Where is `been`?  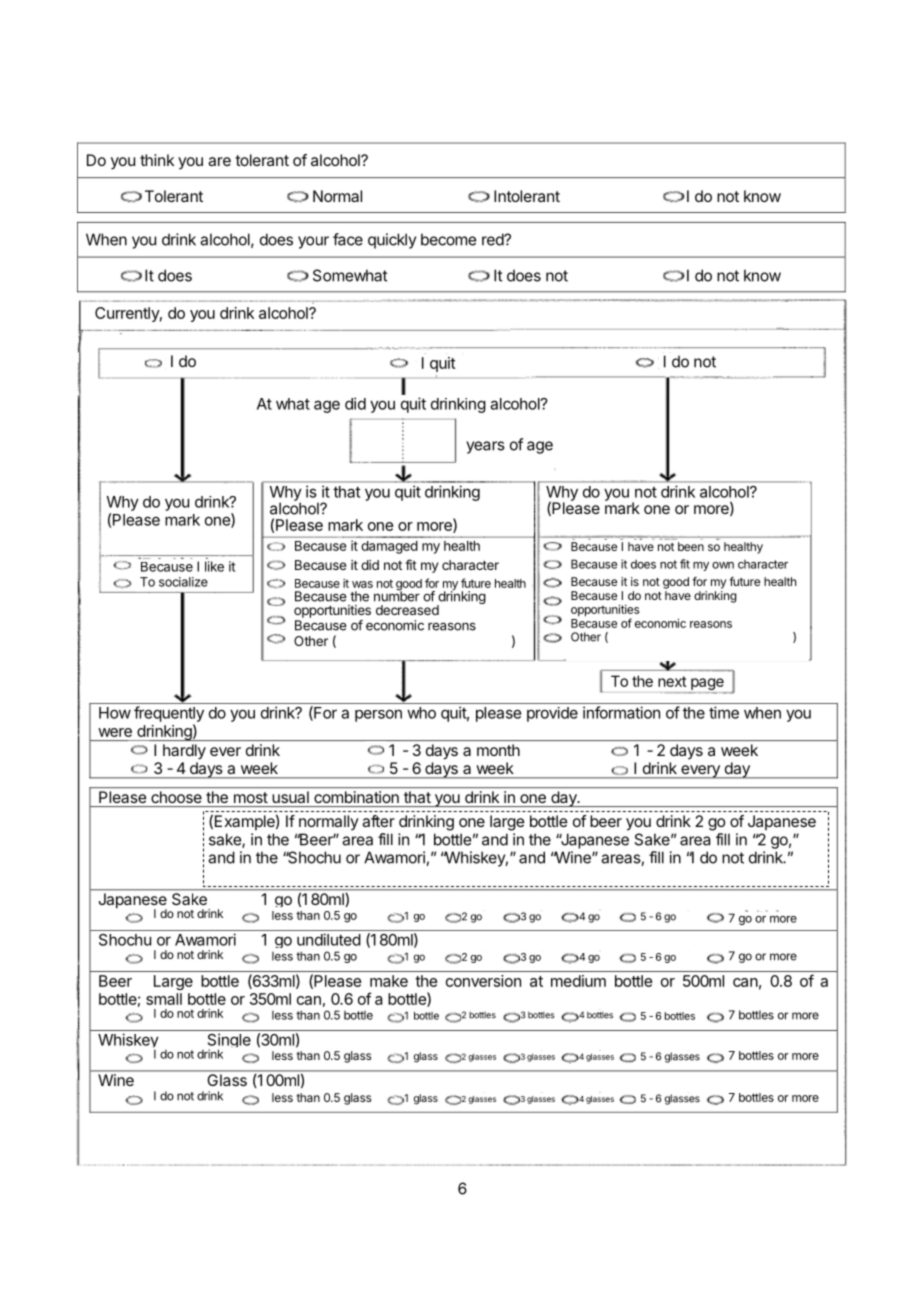
been is located at coordinates (691, 546).
